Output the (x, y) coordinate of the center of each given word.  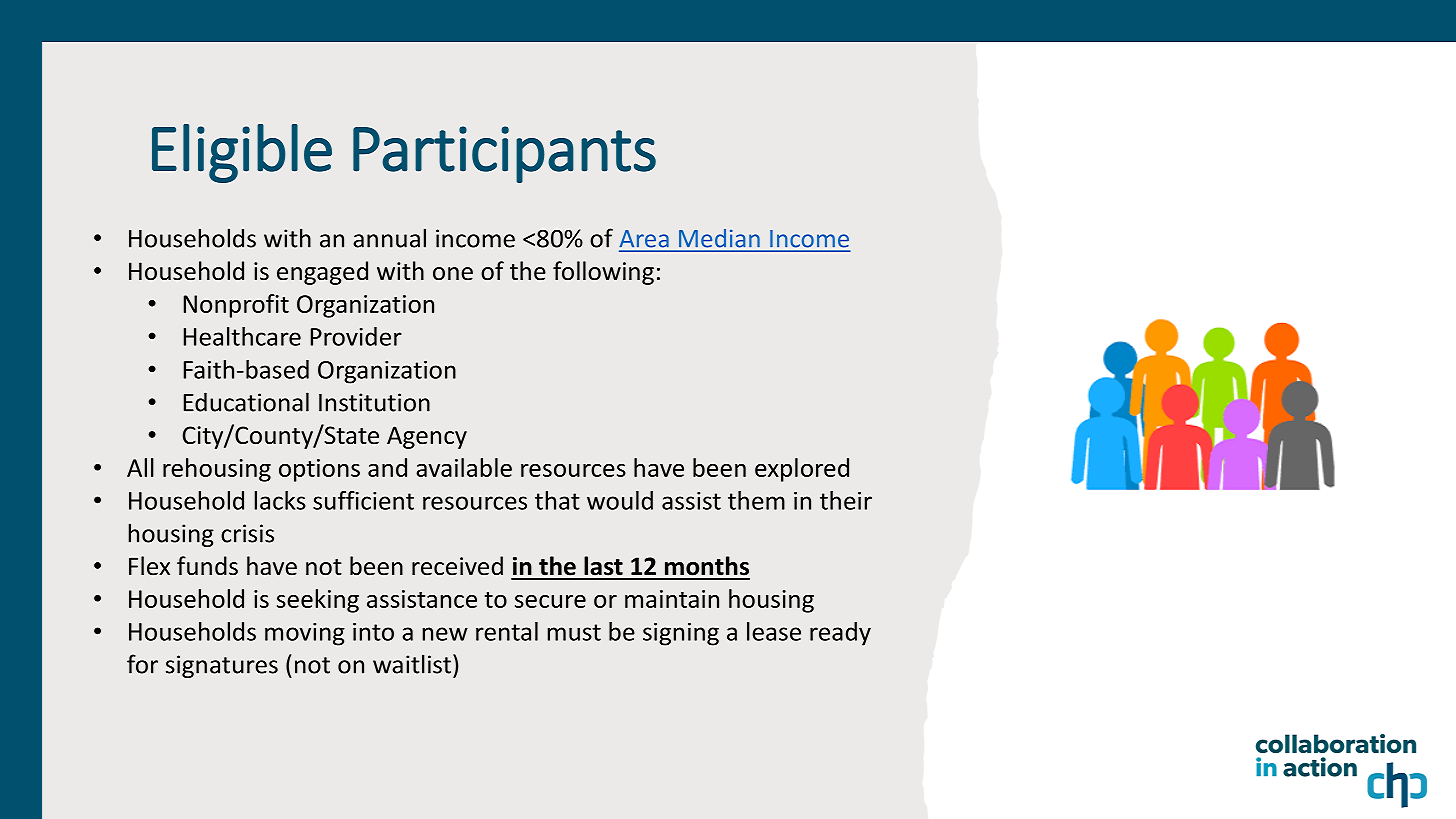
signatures (222, 666)
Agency (427, 437)
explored (802, 470)
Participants (504, 154)
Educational (246, 402)
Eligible (242, 153)
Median (719, 238)
